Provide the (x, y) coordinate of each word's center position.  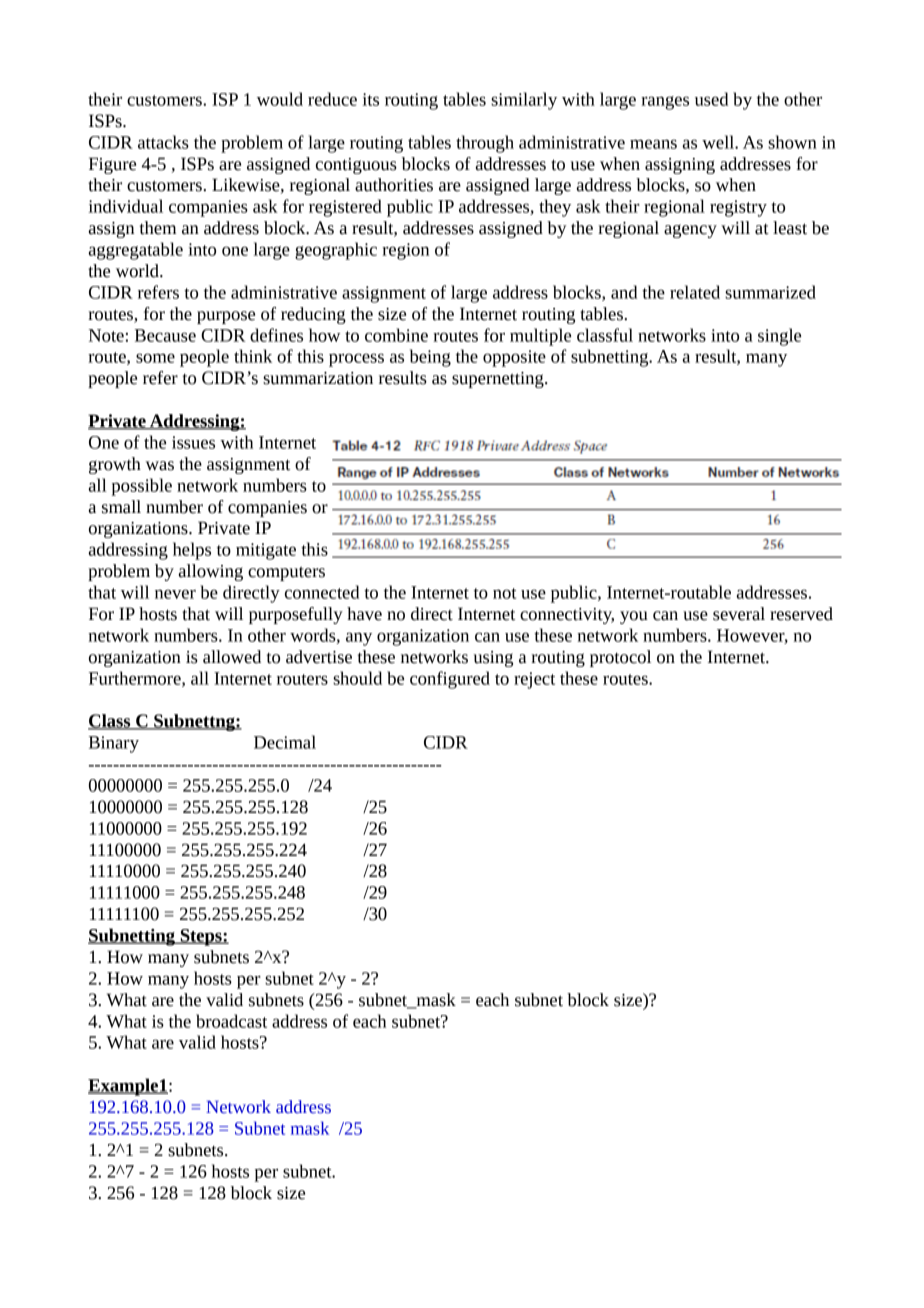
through (485, 144)
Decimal (285, 742)
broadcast (231, 1021)
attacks (163, 142)
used (711, 99)
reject (534, 680)
